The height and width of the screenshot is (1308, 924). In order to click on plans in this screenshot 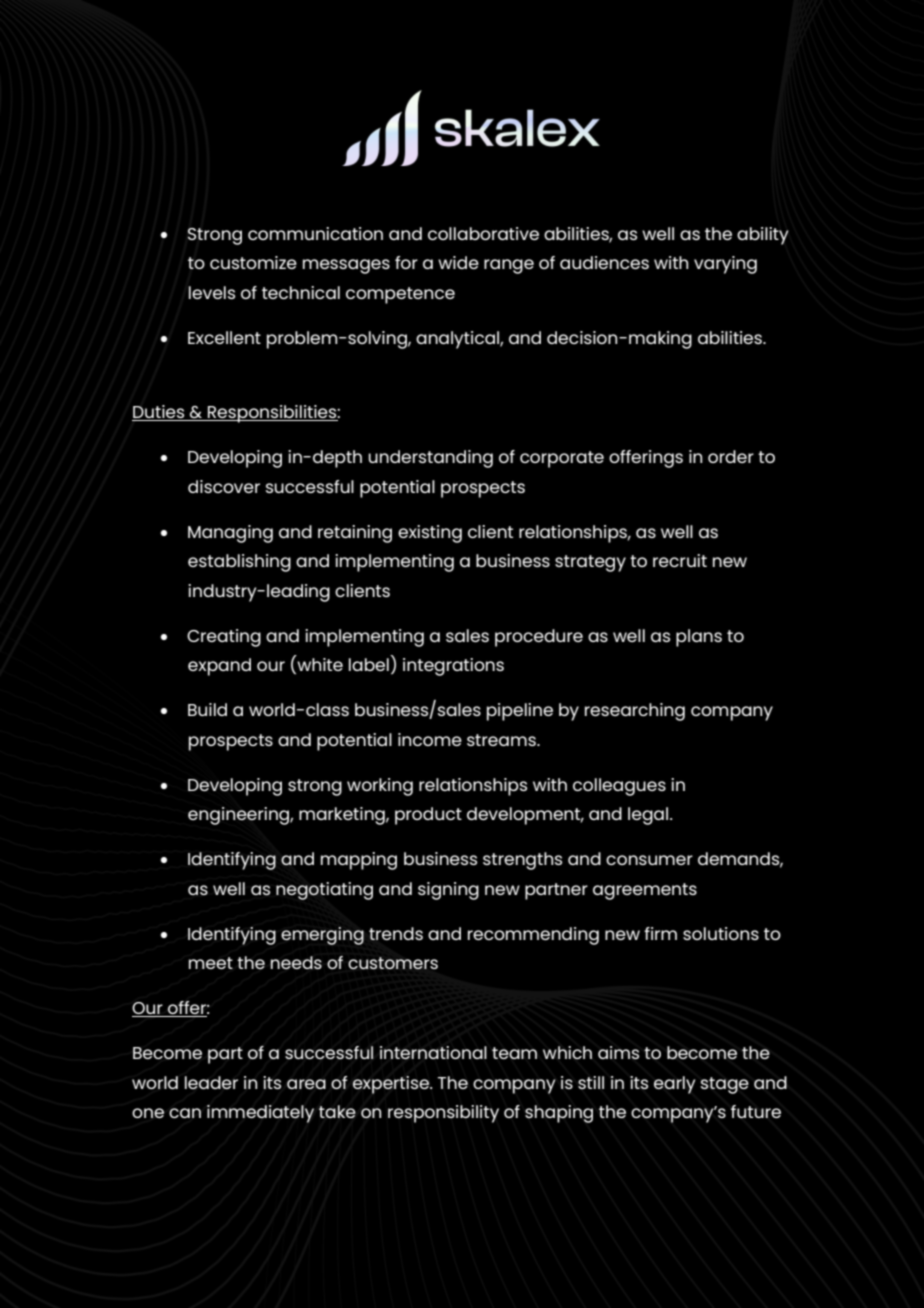, I will do `click(699, 638)`.
